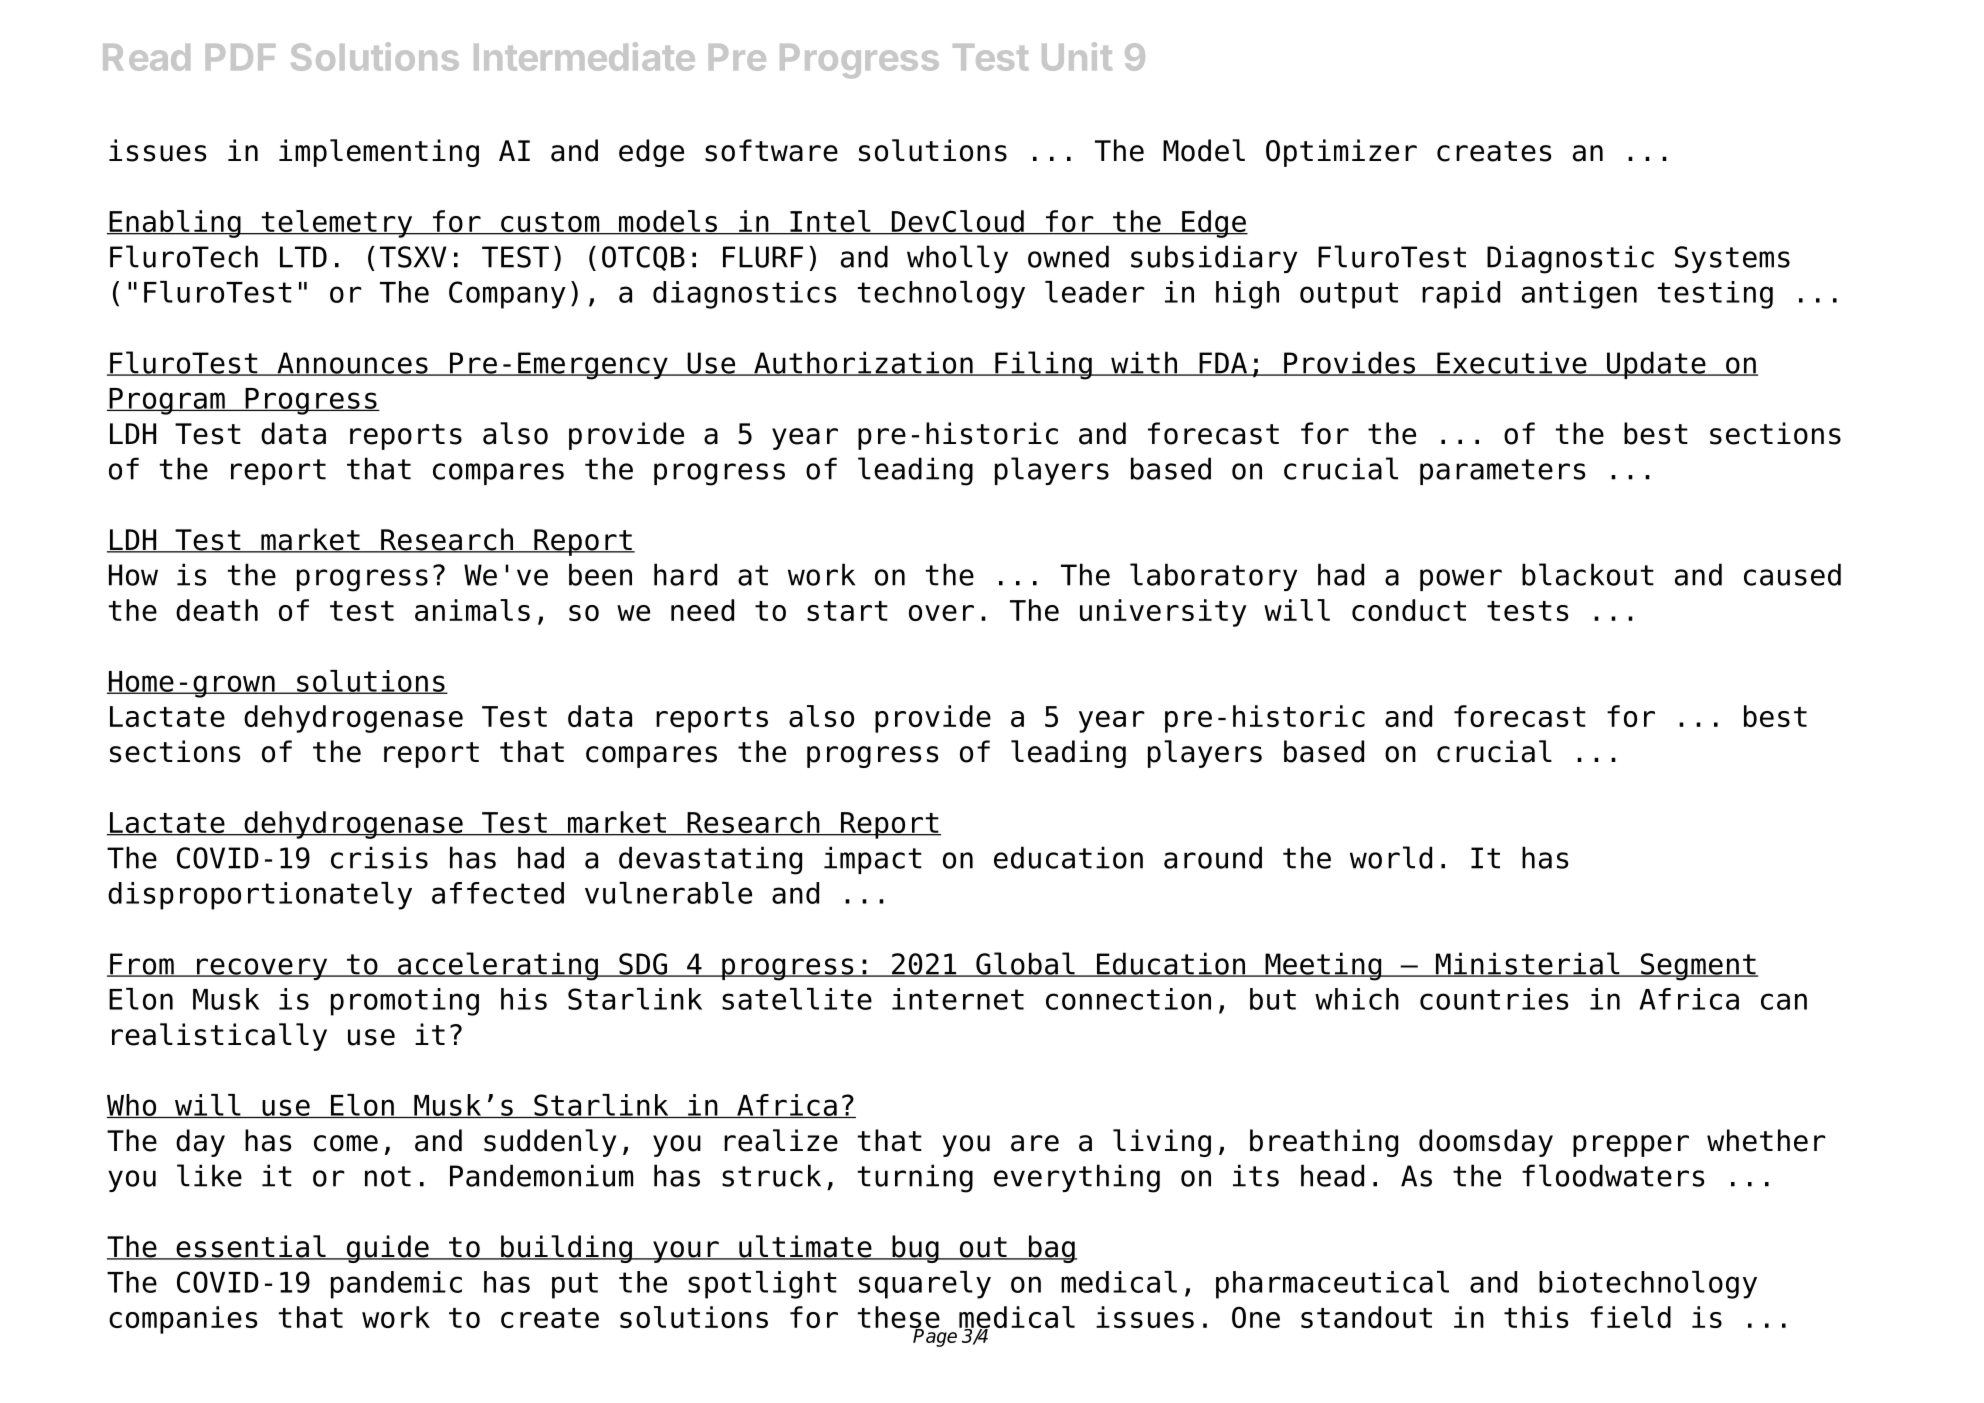 Image resolution: width=1984 pixels, height=1403 pixels. Describe the element at coordinates (925, 1285) in the screenshot. I see `squarely` at that location.
